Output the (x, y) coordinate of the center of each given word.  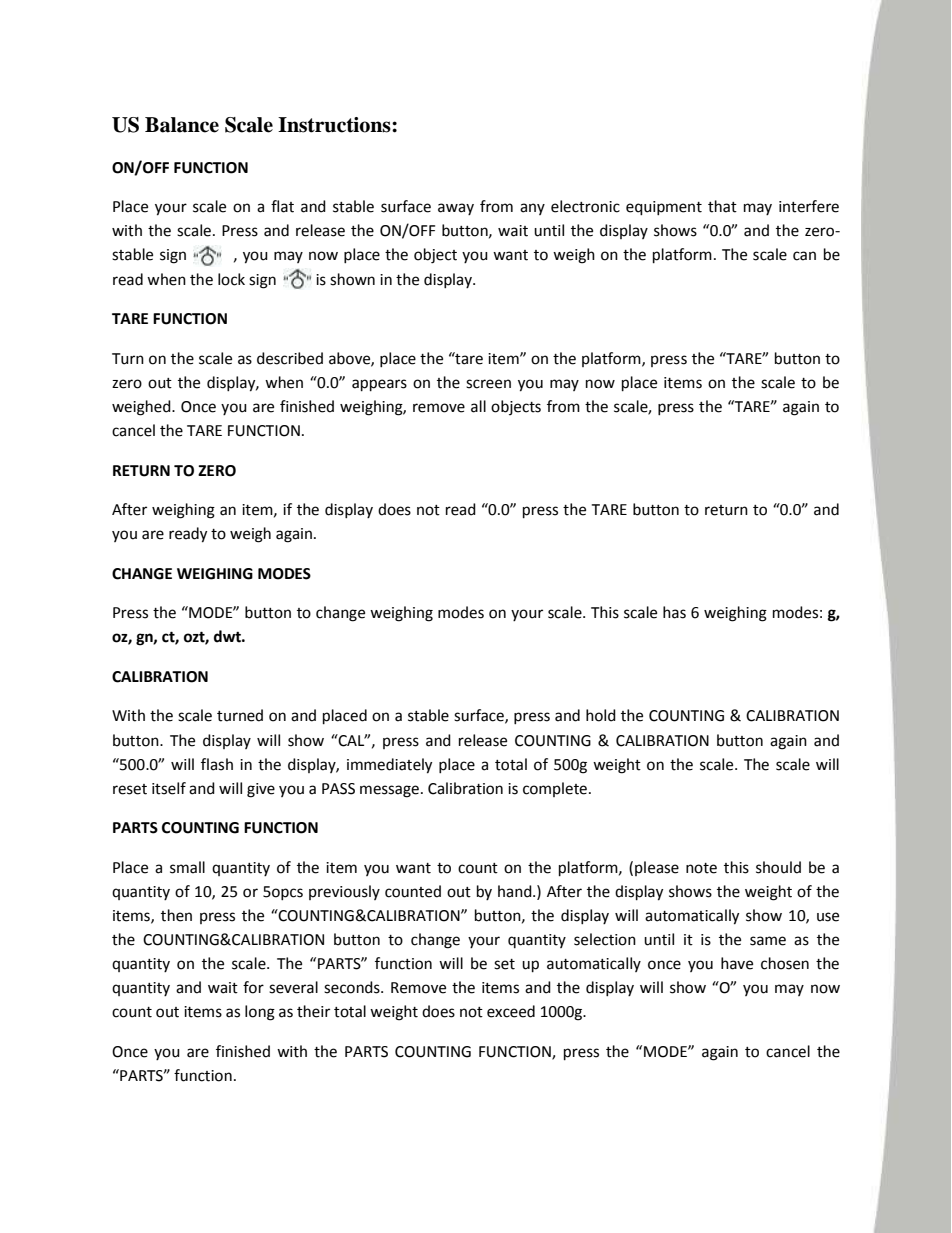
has (674, 612)
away (456, 209)
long (260, 1013)
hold (601, 715)
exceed (511, 1011)
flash (217, 764)
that (722, 206)
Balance (182, 125)
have (737, 963)
